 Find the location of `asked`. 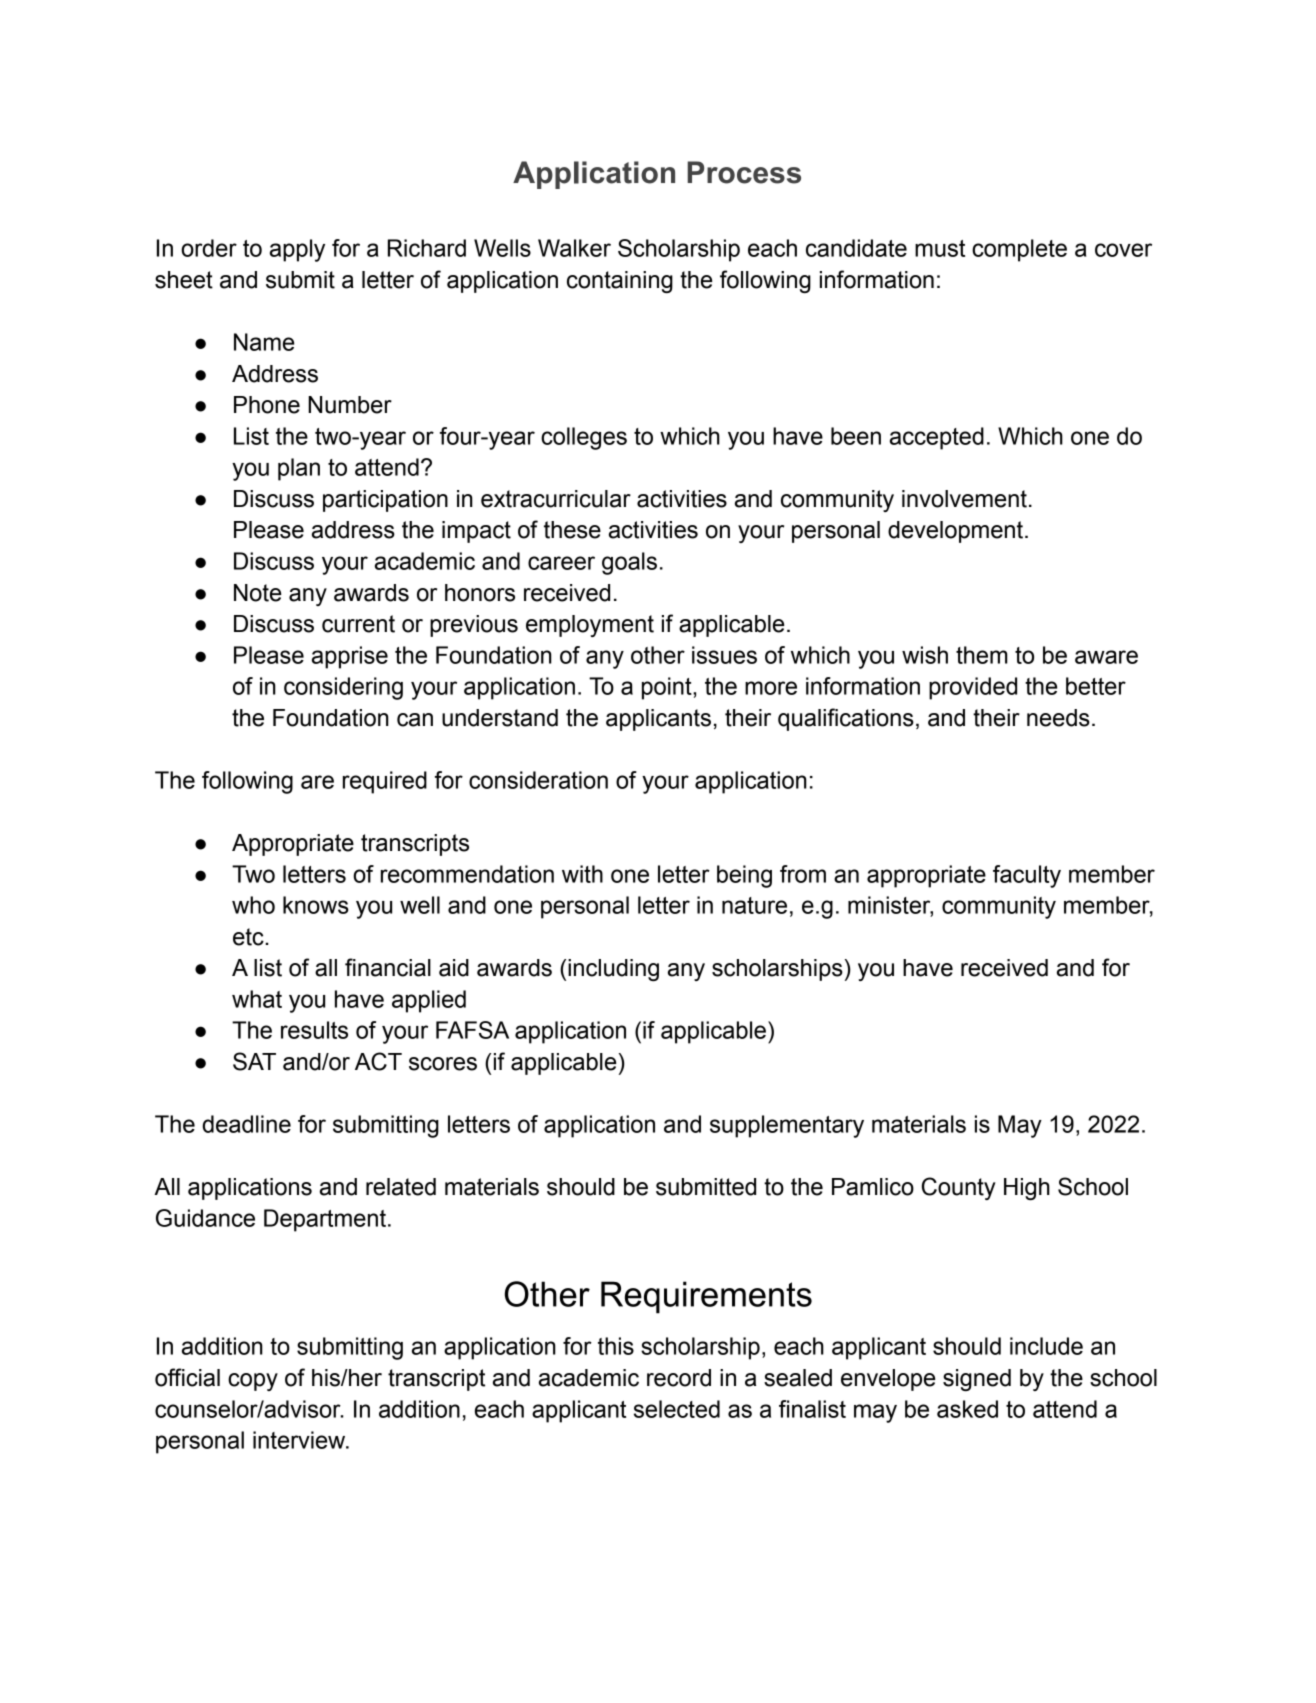

asked is located at coordinates (967, 1409).
